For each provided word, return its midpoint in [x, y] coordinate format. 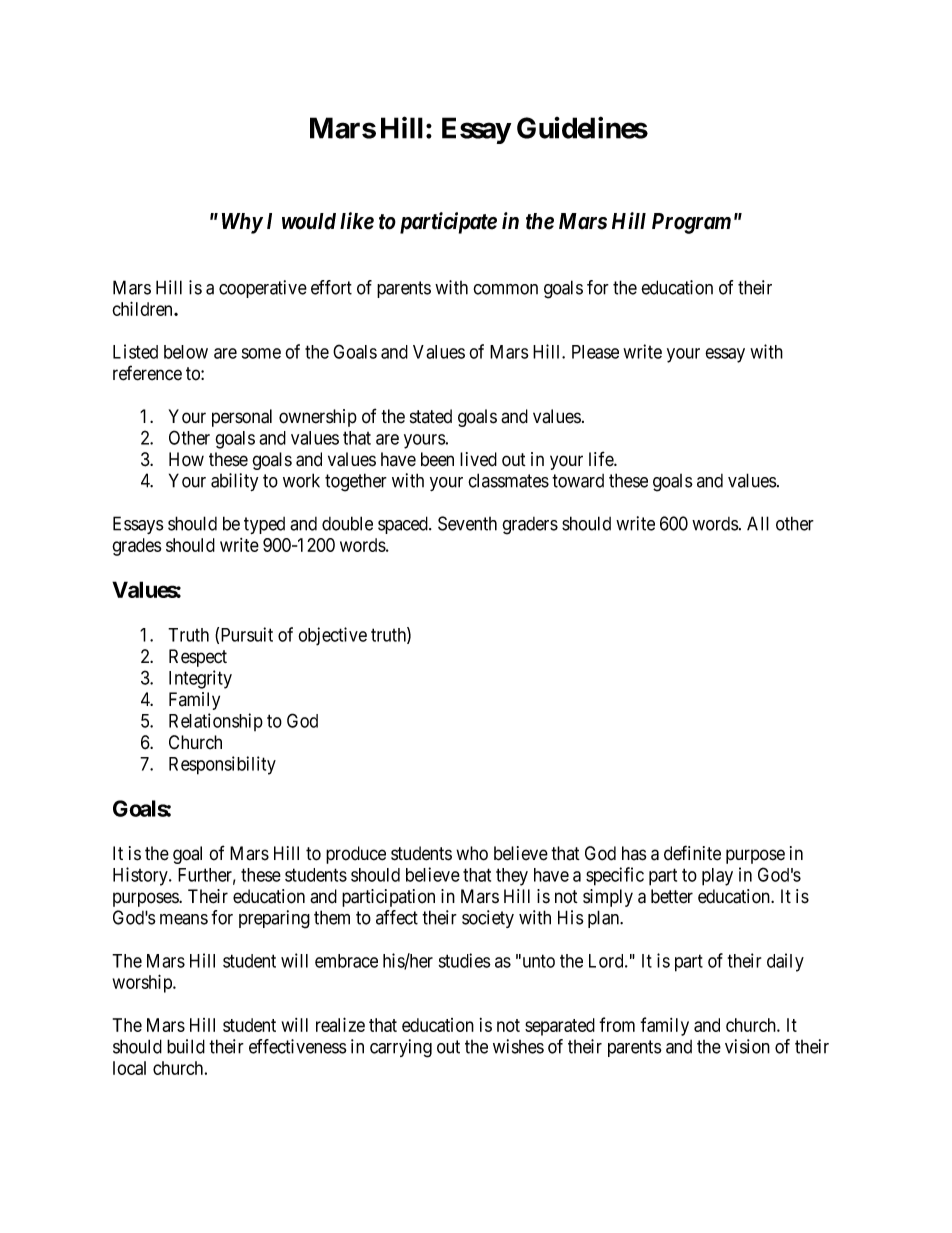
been [437, 459]
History [141, 876]
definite [692, 853]
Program [691, 223]
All [758, 523]
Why [242, 223]
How [186, 459]
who [472, 853]
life [602, 459]
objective [332, 636]
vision [747, 1046]
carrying [401, 1048]
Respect [198, 658]
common [505, 289]
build [186, 1046]
